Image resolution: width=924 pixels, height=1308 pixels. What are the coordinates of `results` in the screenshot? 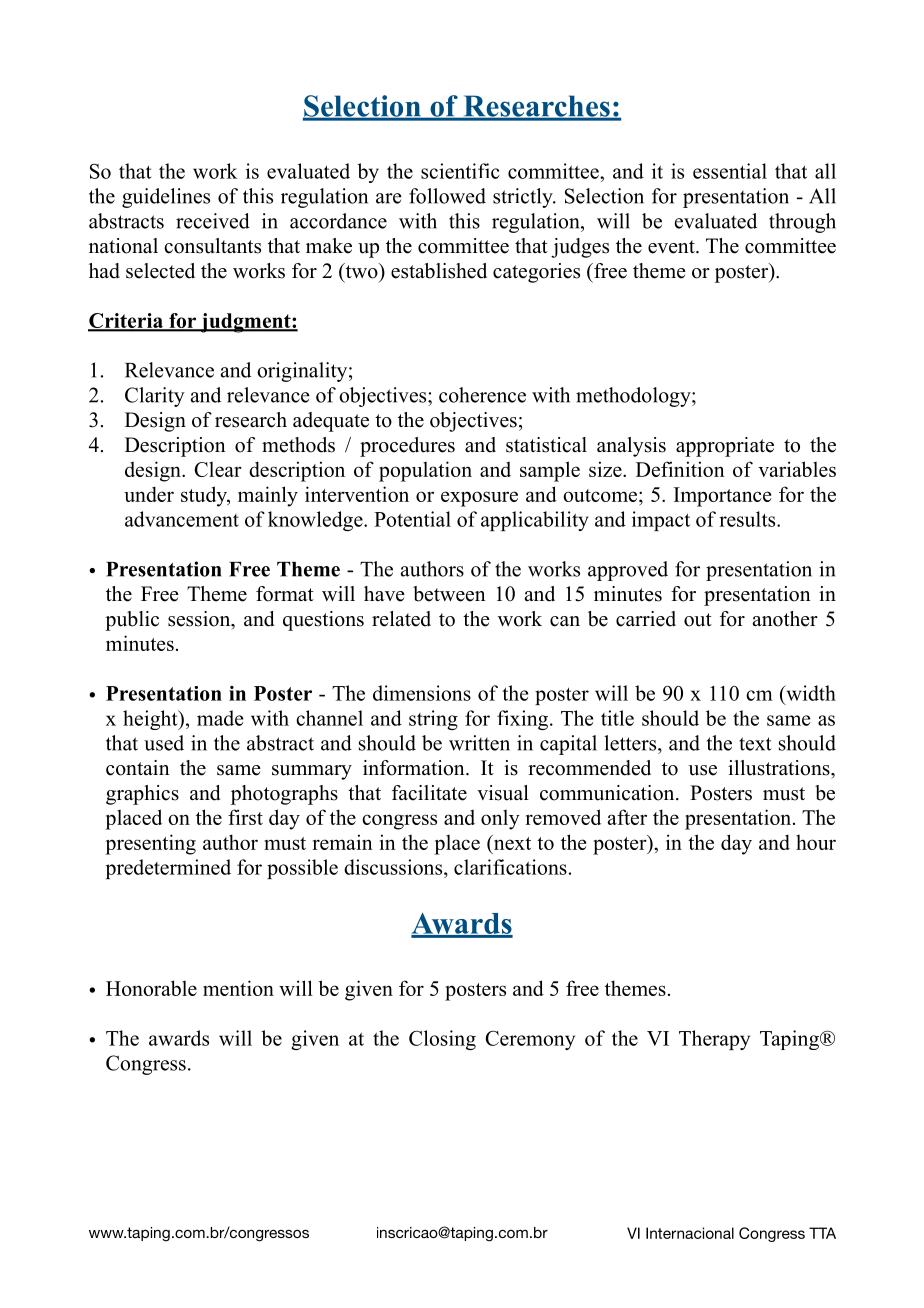 It's located at (748, 519).
